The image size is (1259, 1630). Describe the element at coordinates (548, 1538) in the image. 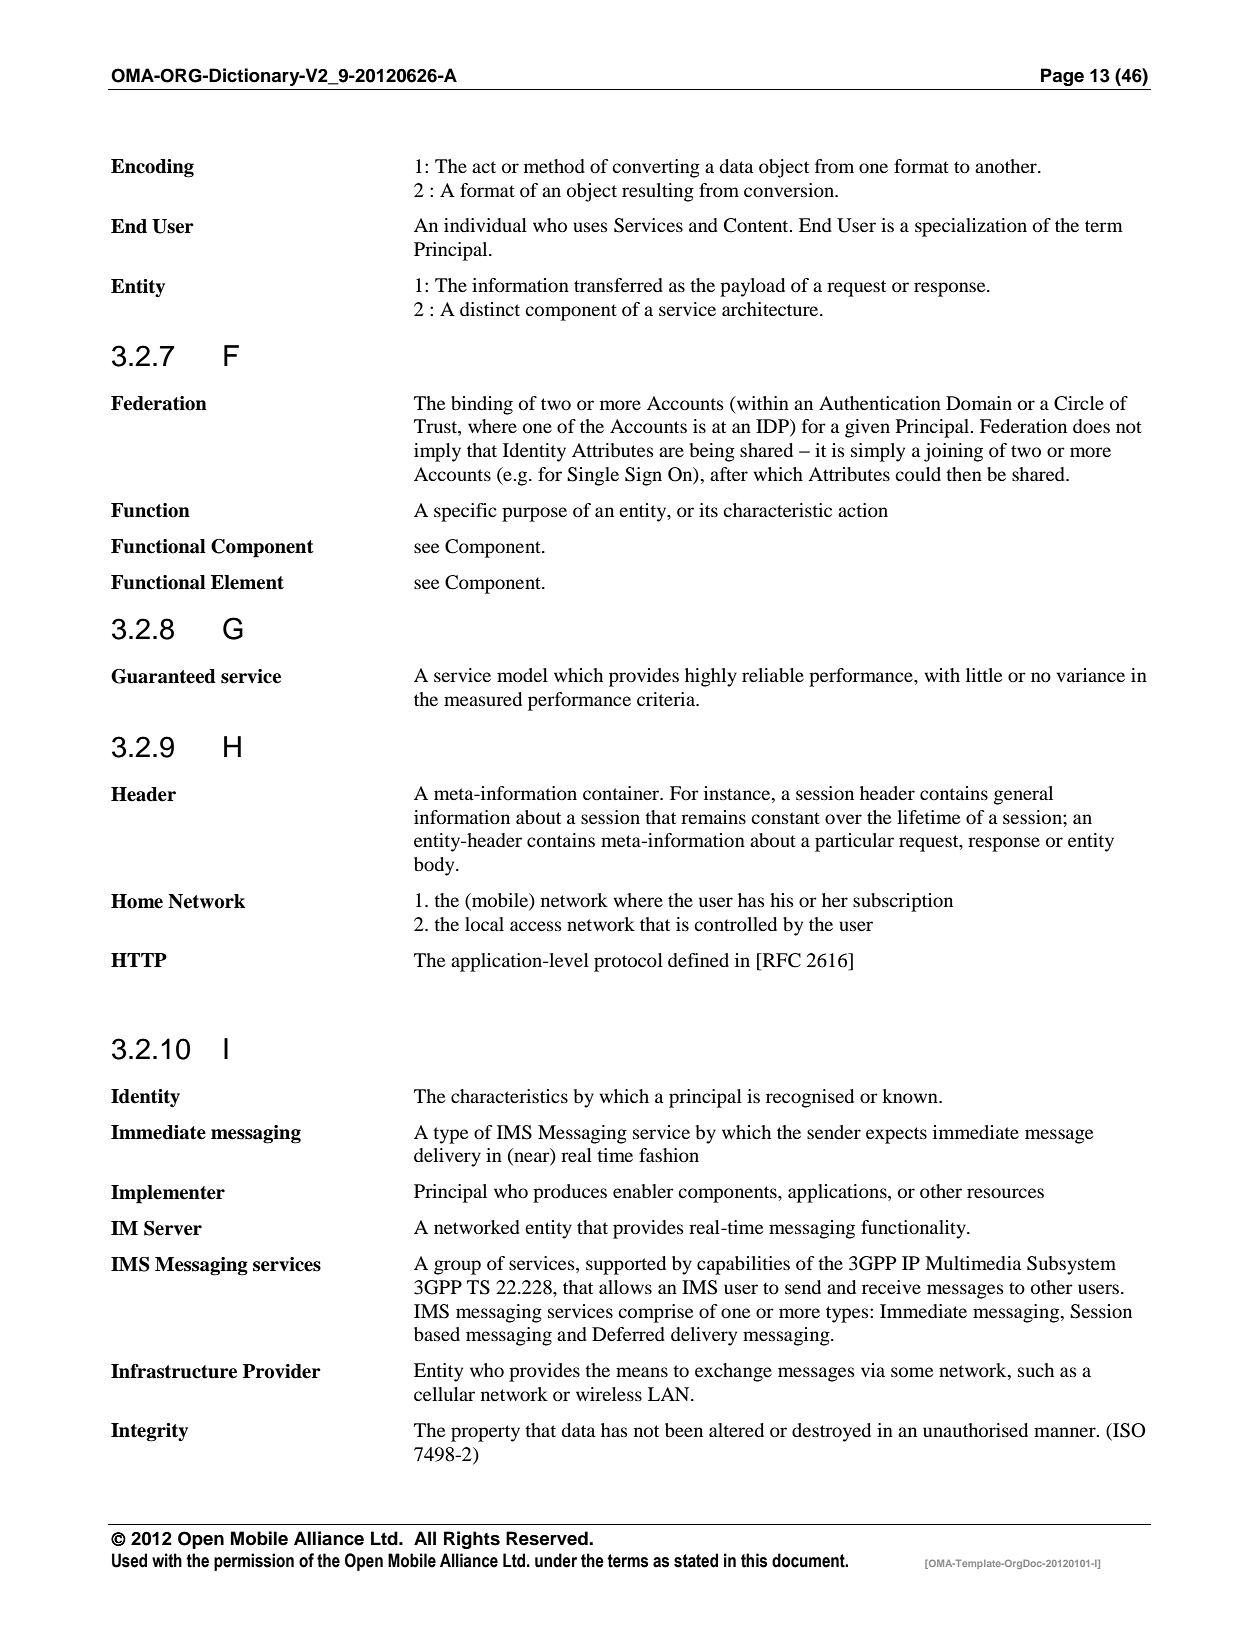

I see `Reserved` at that location.
